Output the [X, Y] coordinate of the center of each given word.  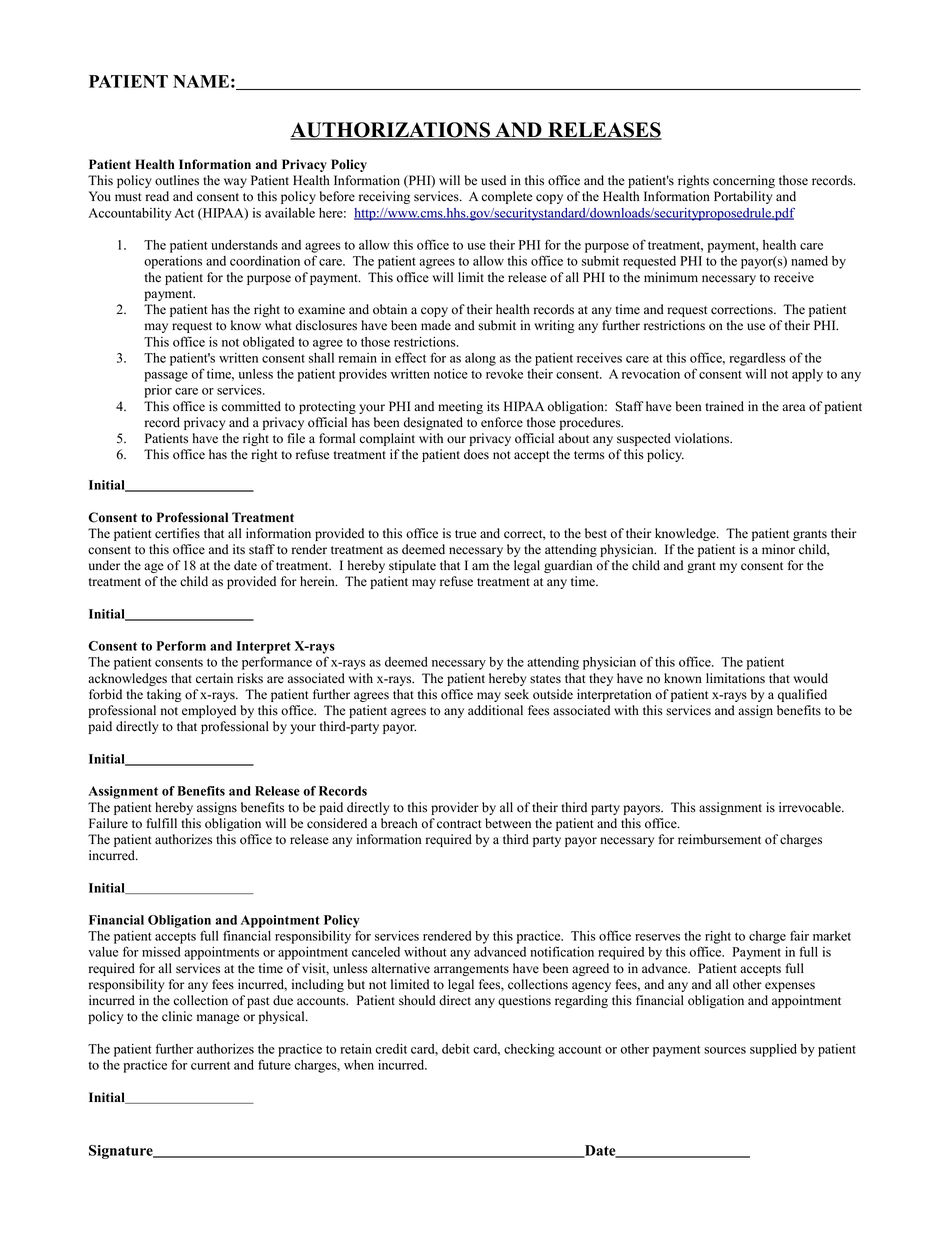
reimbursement [719, 839]
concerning [744, 181]
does [476, 454]
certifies [177, 533]
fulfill [162, 823]
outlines [177, 180]
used [493, 180]
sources [725, 1050]
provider [455, 808]
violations [703, 438]
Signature [122, 1152]
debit [456, 1049]
